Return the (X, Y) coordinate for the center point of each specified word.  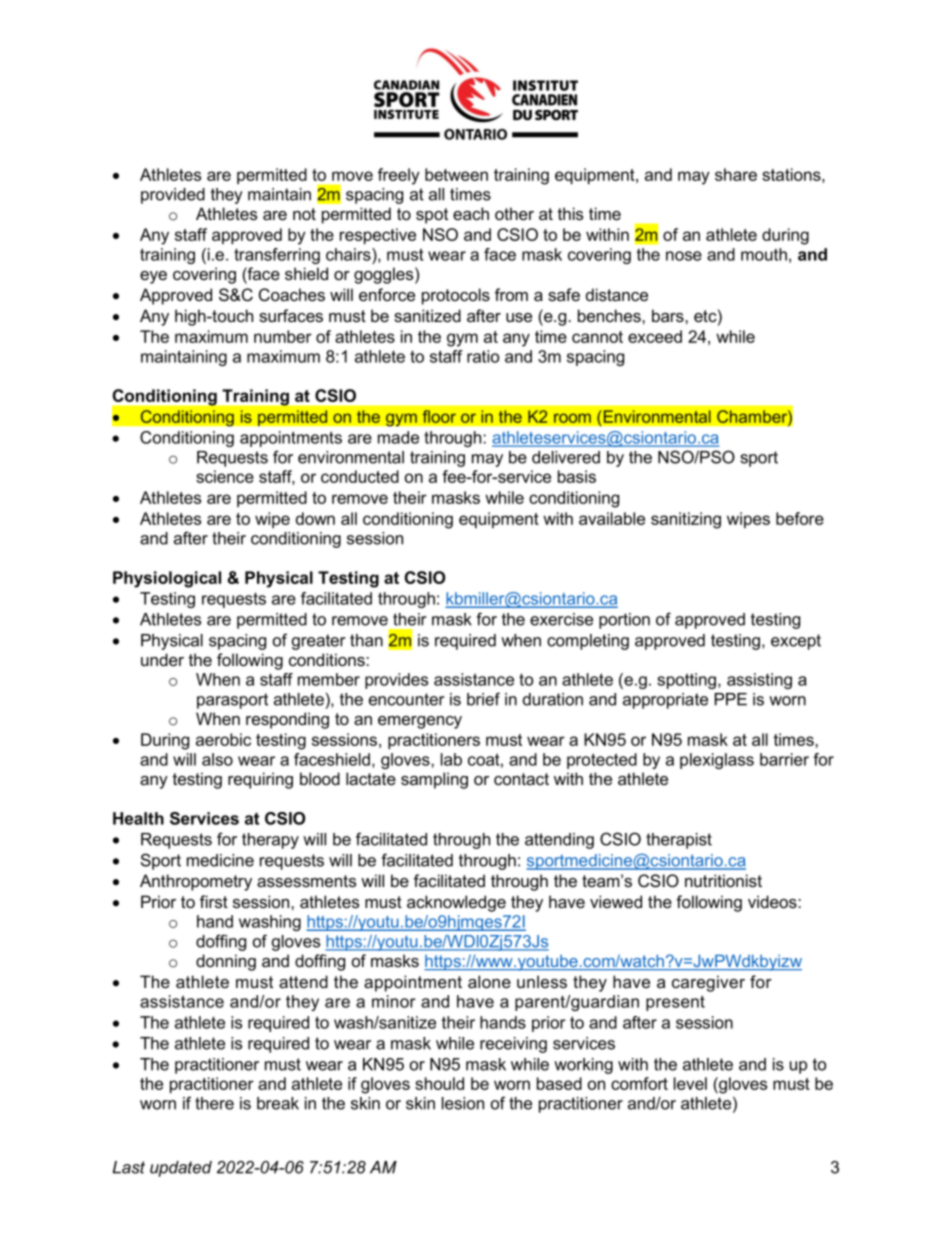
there (214, 1103)
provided (173, 196)
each (471, 213)
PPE (731, 699)
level (690, 1083)
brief (483, 699)
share (736, 174)
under (162, 659)
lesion (463, 1103)
